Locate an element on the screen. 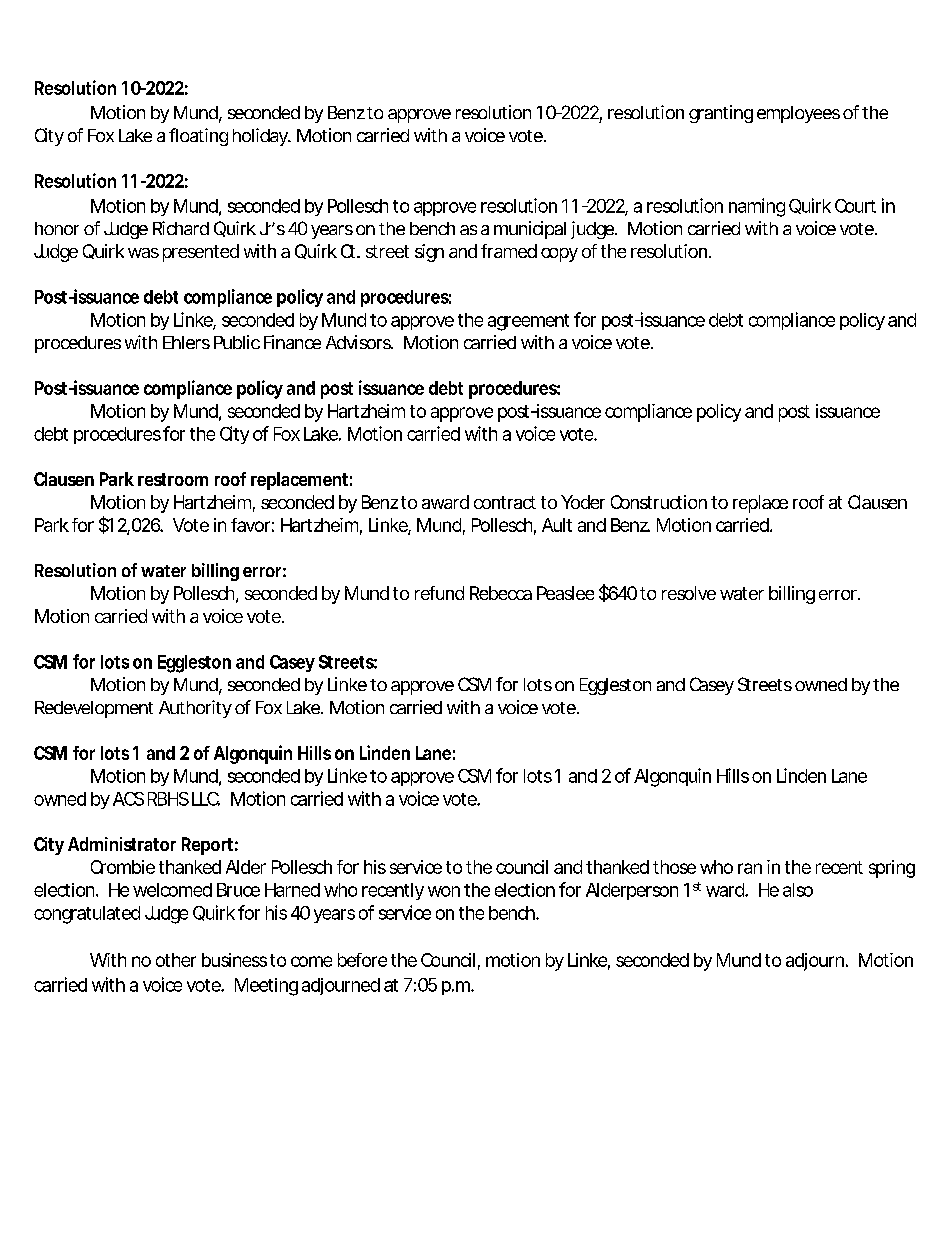 This screenshot has width=952, height=1233. other is located at coordinates (176, 960).
